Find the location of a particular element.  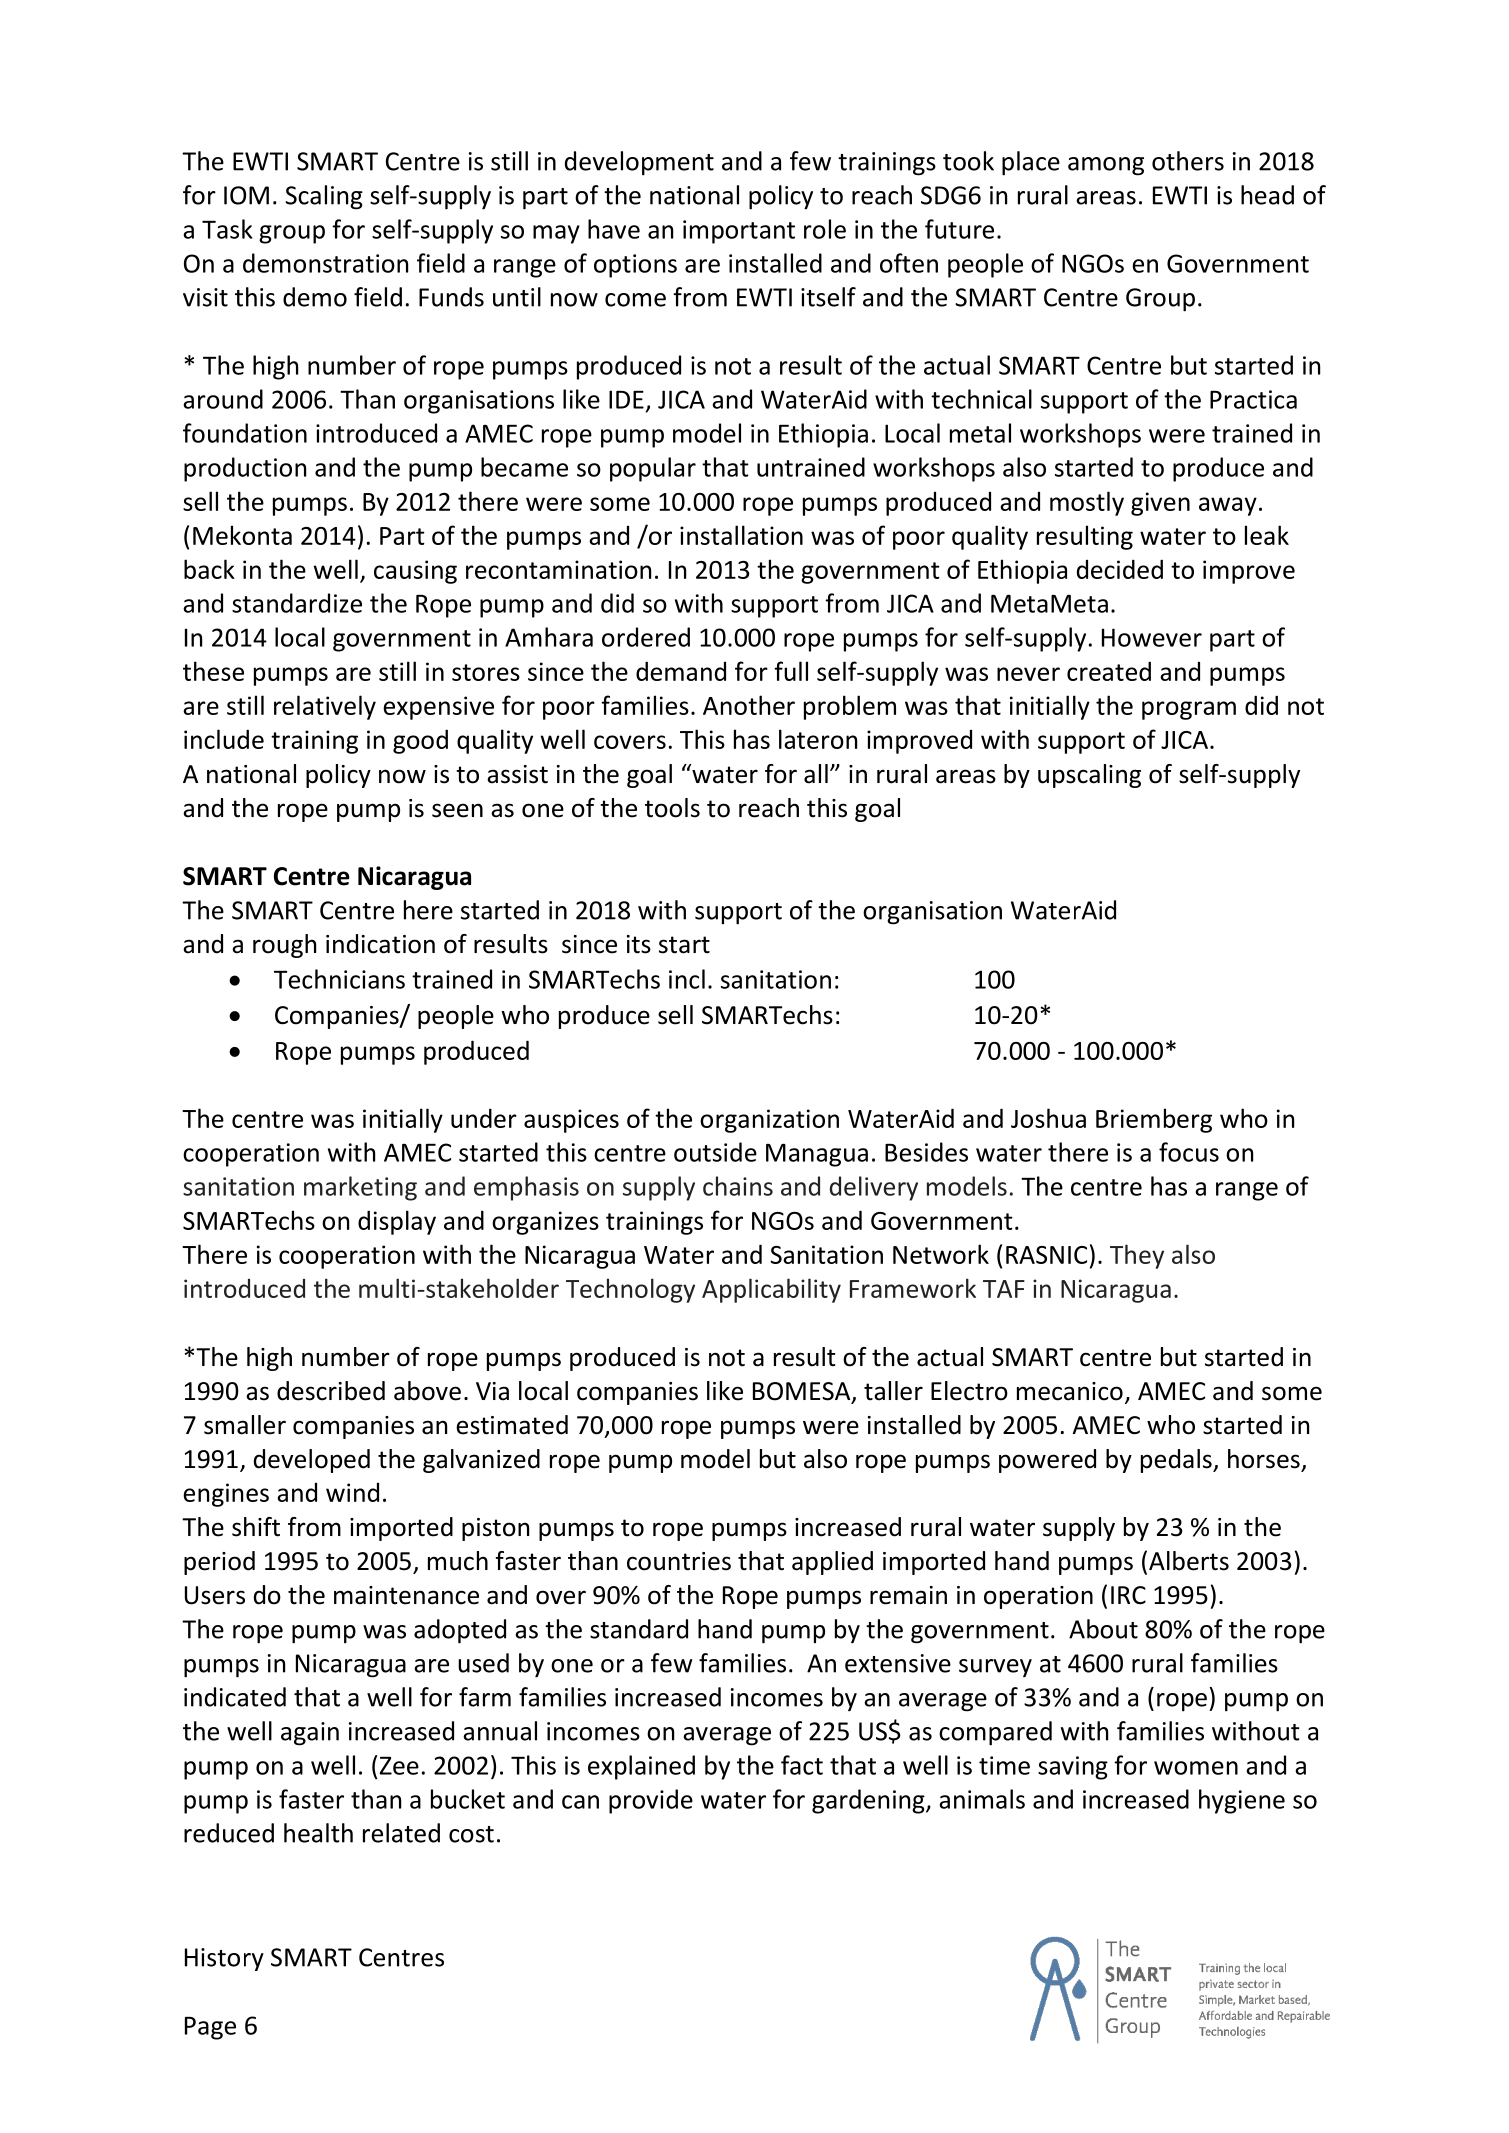

Applicability is located at coordinates (771, 1290).
